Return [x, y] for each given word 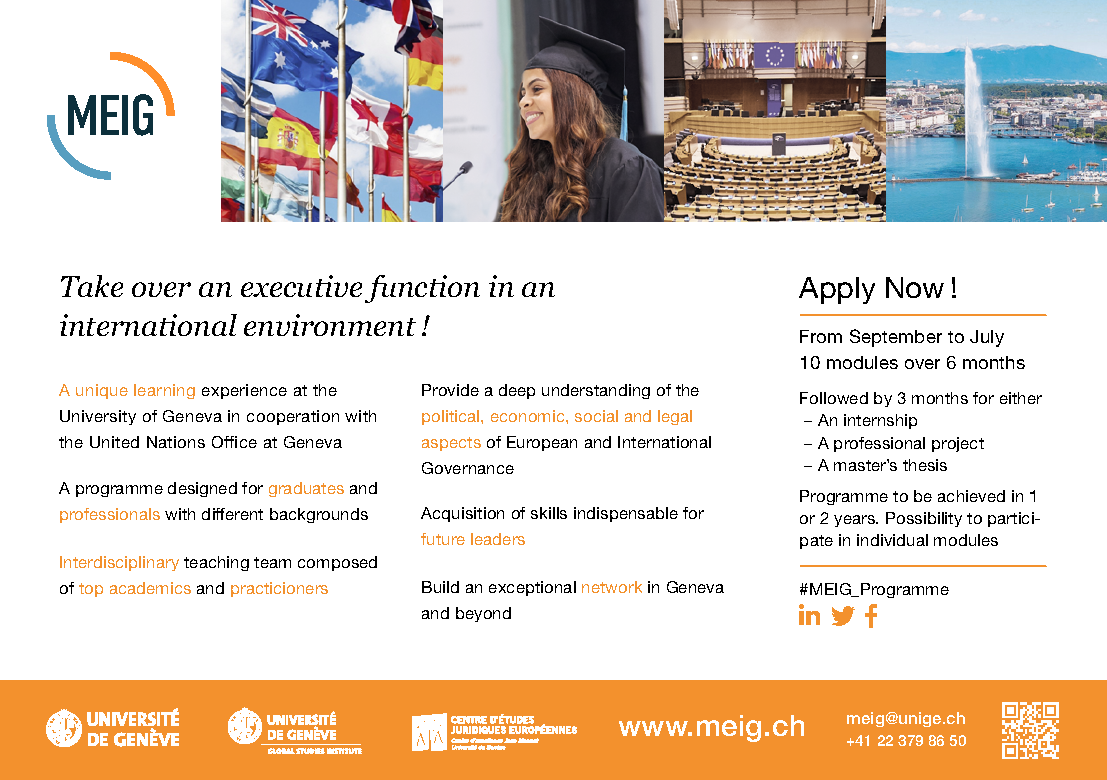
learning [164, 391]
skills [549, 513]
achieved [971, 496]
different [232, 514]
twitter [843, 616]
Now [915, 287]
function [422, 289]
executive [301, 286]
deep [517, 391]
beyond [483, 614]
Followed [834, 398]
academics [150, 588]
